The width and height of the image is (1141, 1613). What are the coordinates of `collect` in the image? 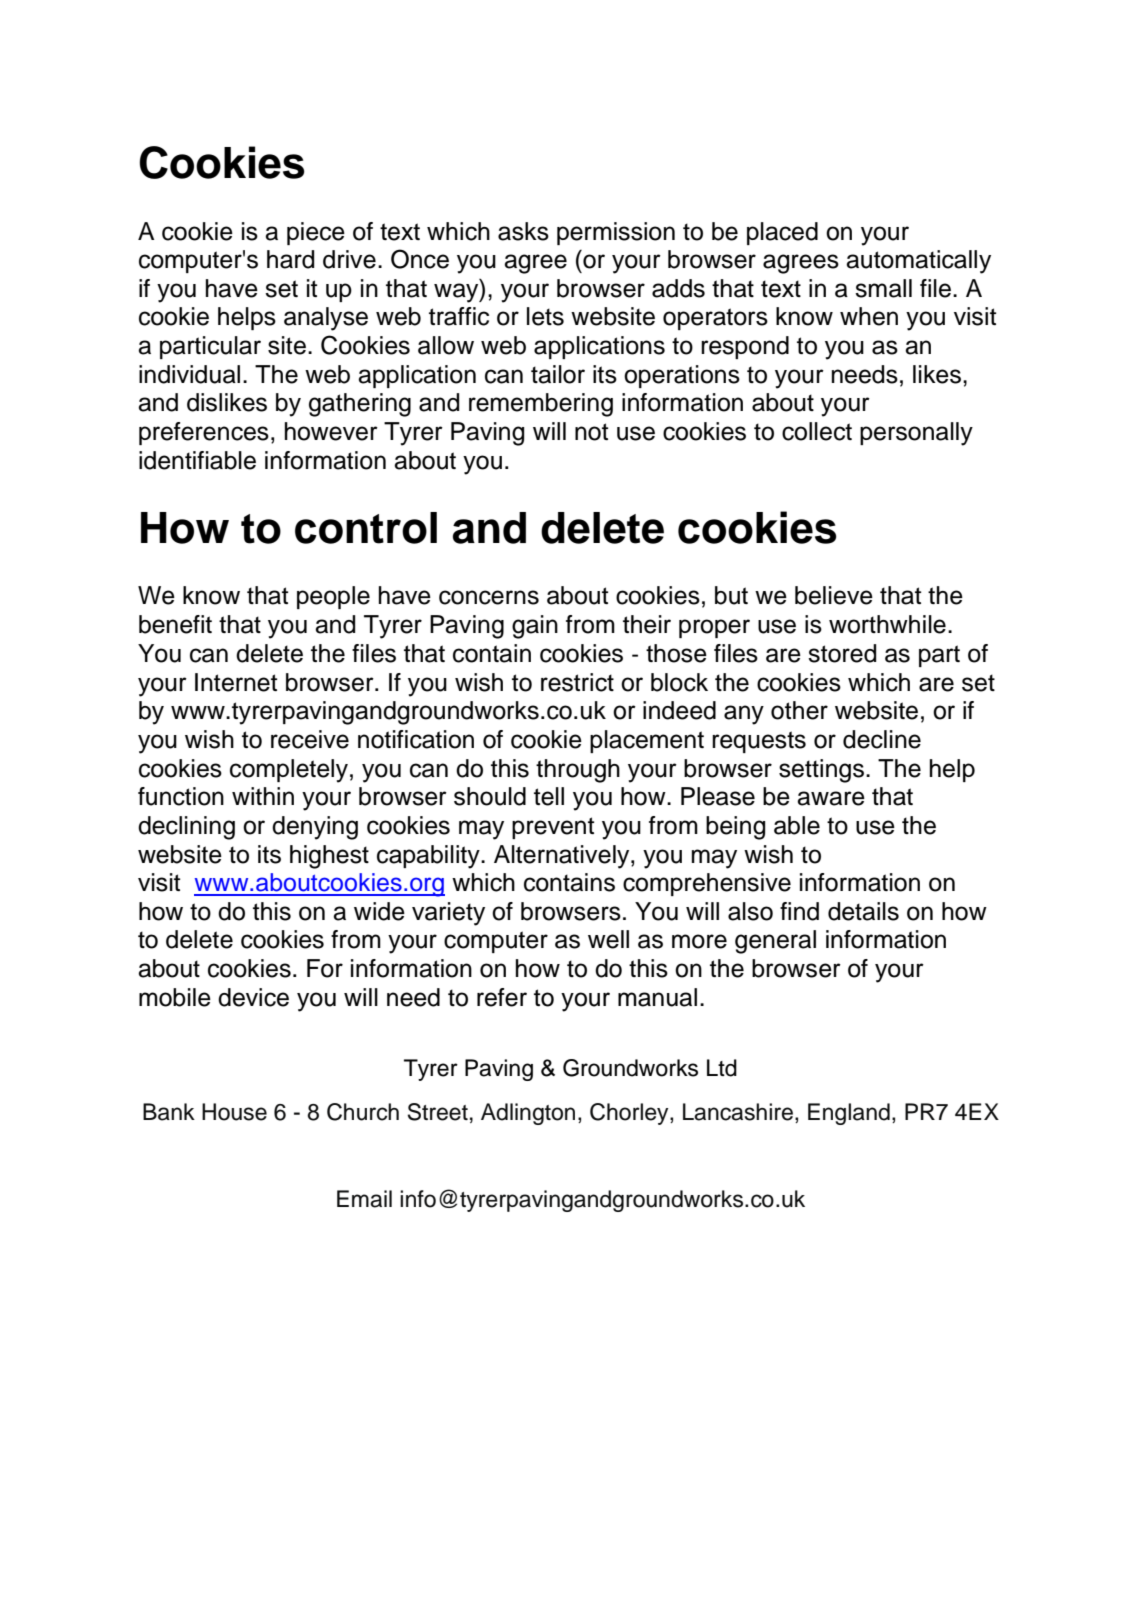 It's located at (817, 431).
